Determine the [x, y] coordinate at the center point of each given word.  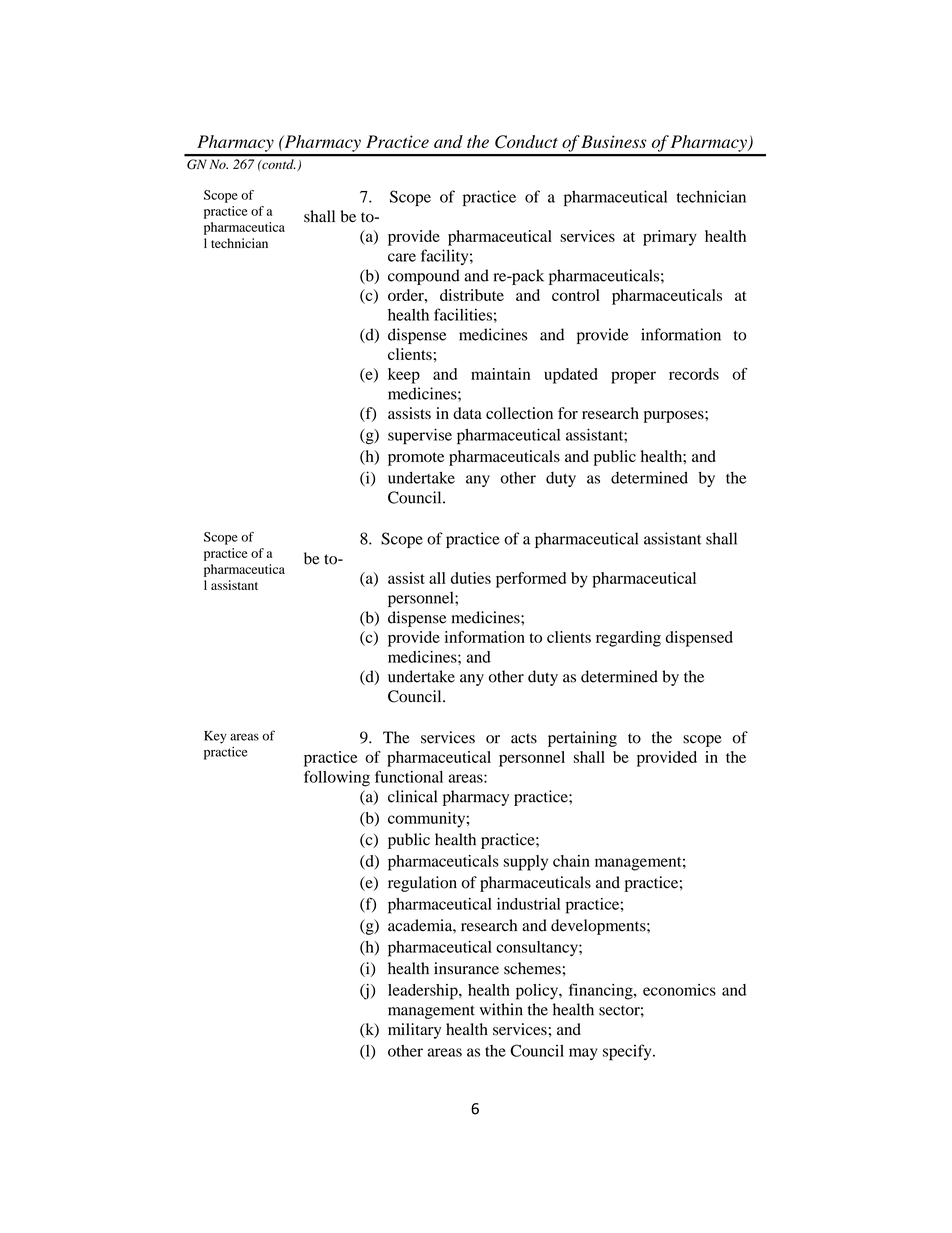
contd [277, 164]
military [414, 1031]
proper [633, 377]
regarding [628, 639]
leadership [424, 992]
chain [571, 861]
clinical [412, 796]
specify [628, 1052]
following [337, 778]
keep [404, 376]
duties [471, 578]
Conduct [526, 142]
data [467, 413]
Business [614, 141]
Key [215, 737]
